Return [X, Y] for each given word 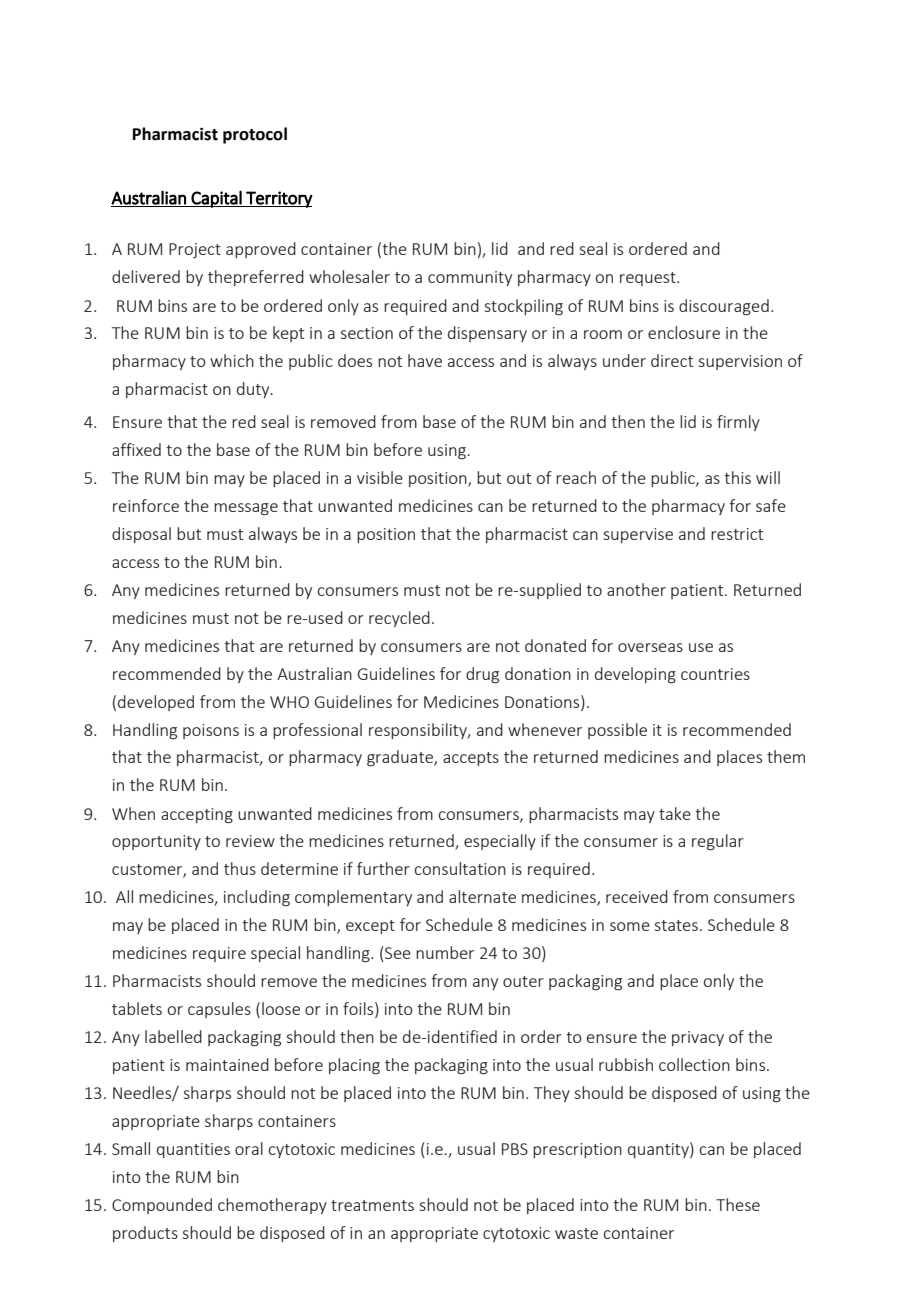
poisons [211, 731]
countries [715, 674]
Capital [217, 199]
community [470, 278]
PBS [515, 1149]
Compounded [162, 1206]
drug [482, 675]
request [649, 279]
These [738, 1204]
